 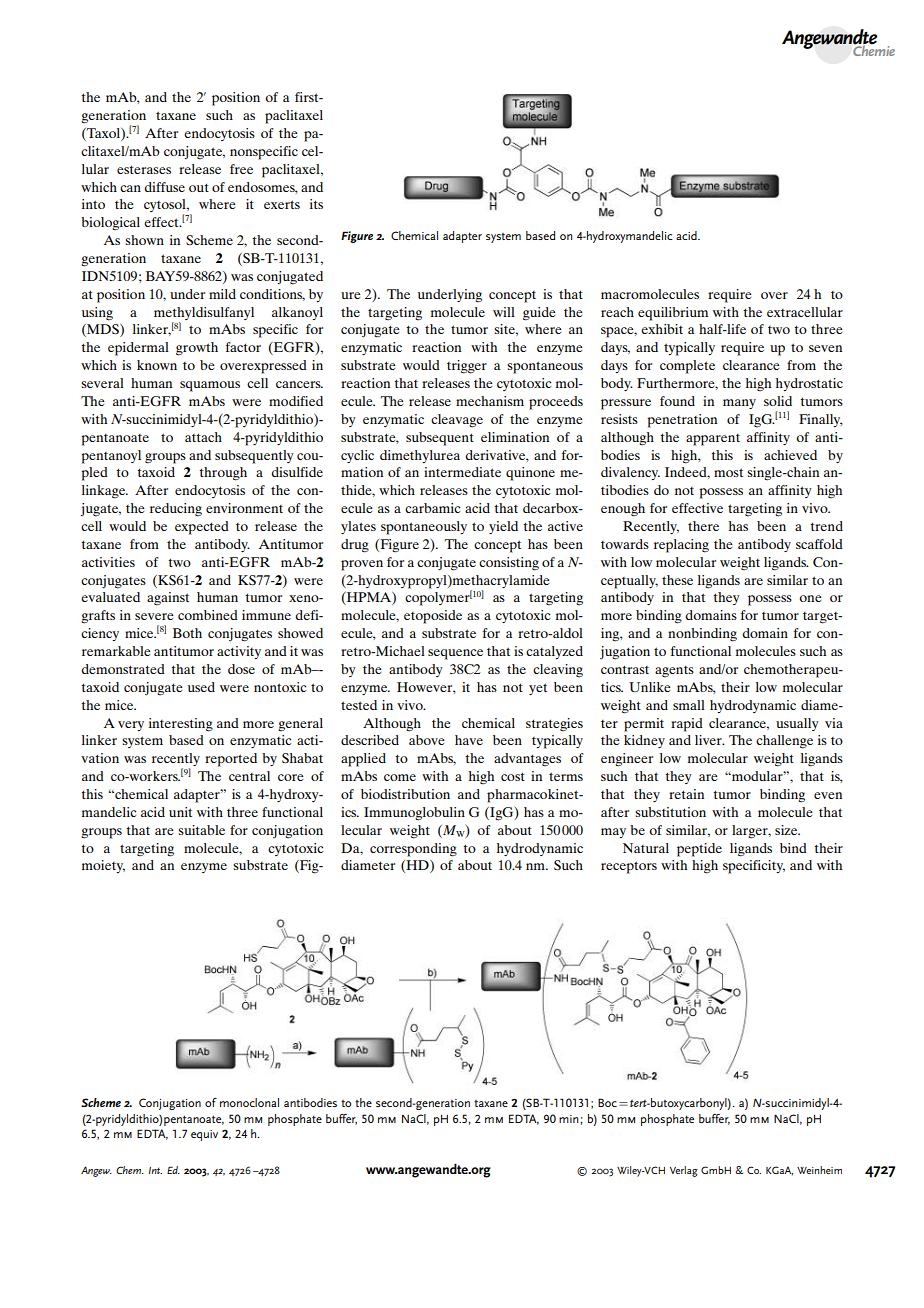 I want to click on sequence, so click(x=455, y=654).
